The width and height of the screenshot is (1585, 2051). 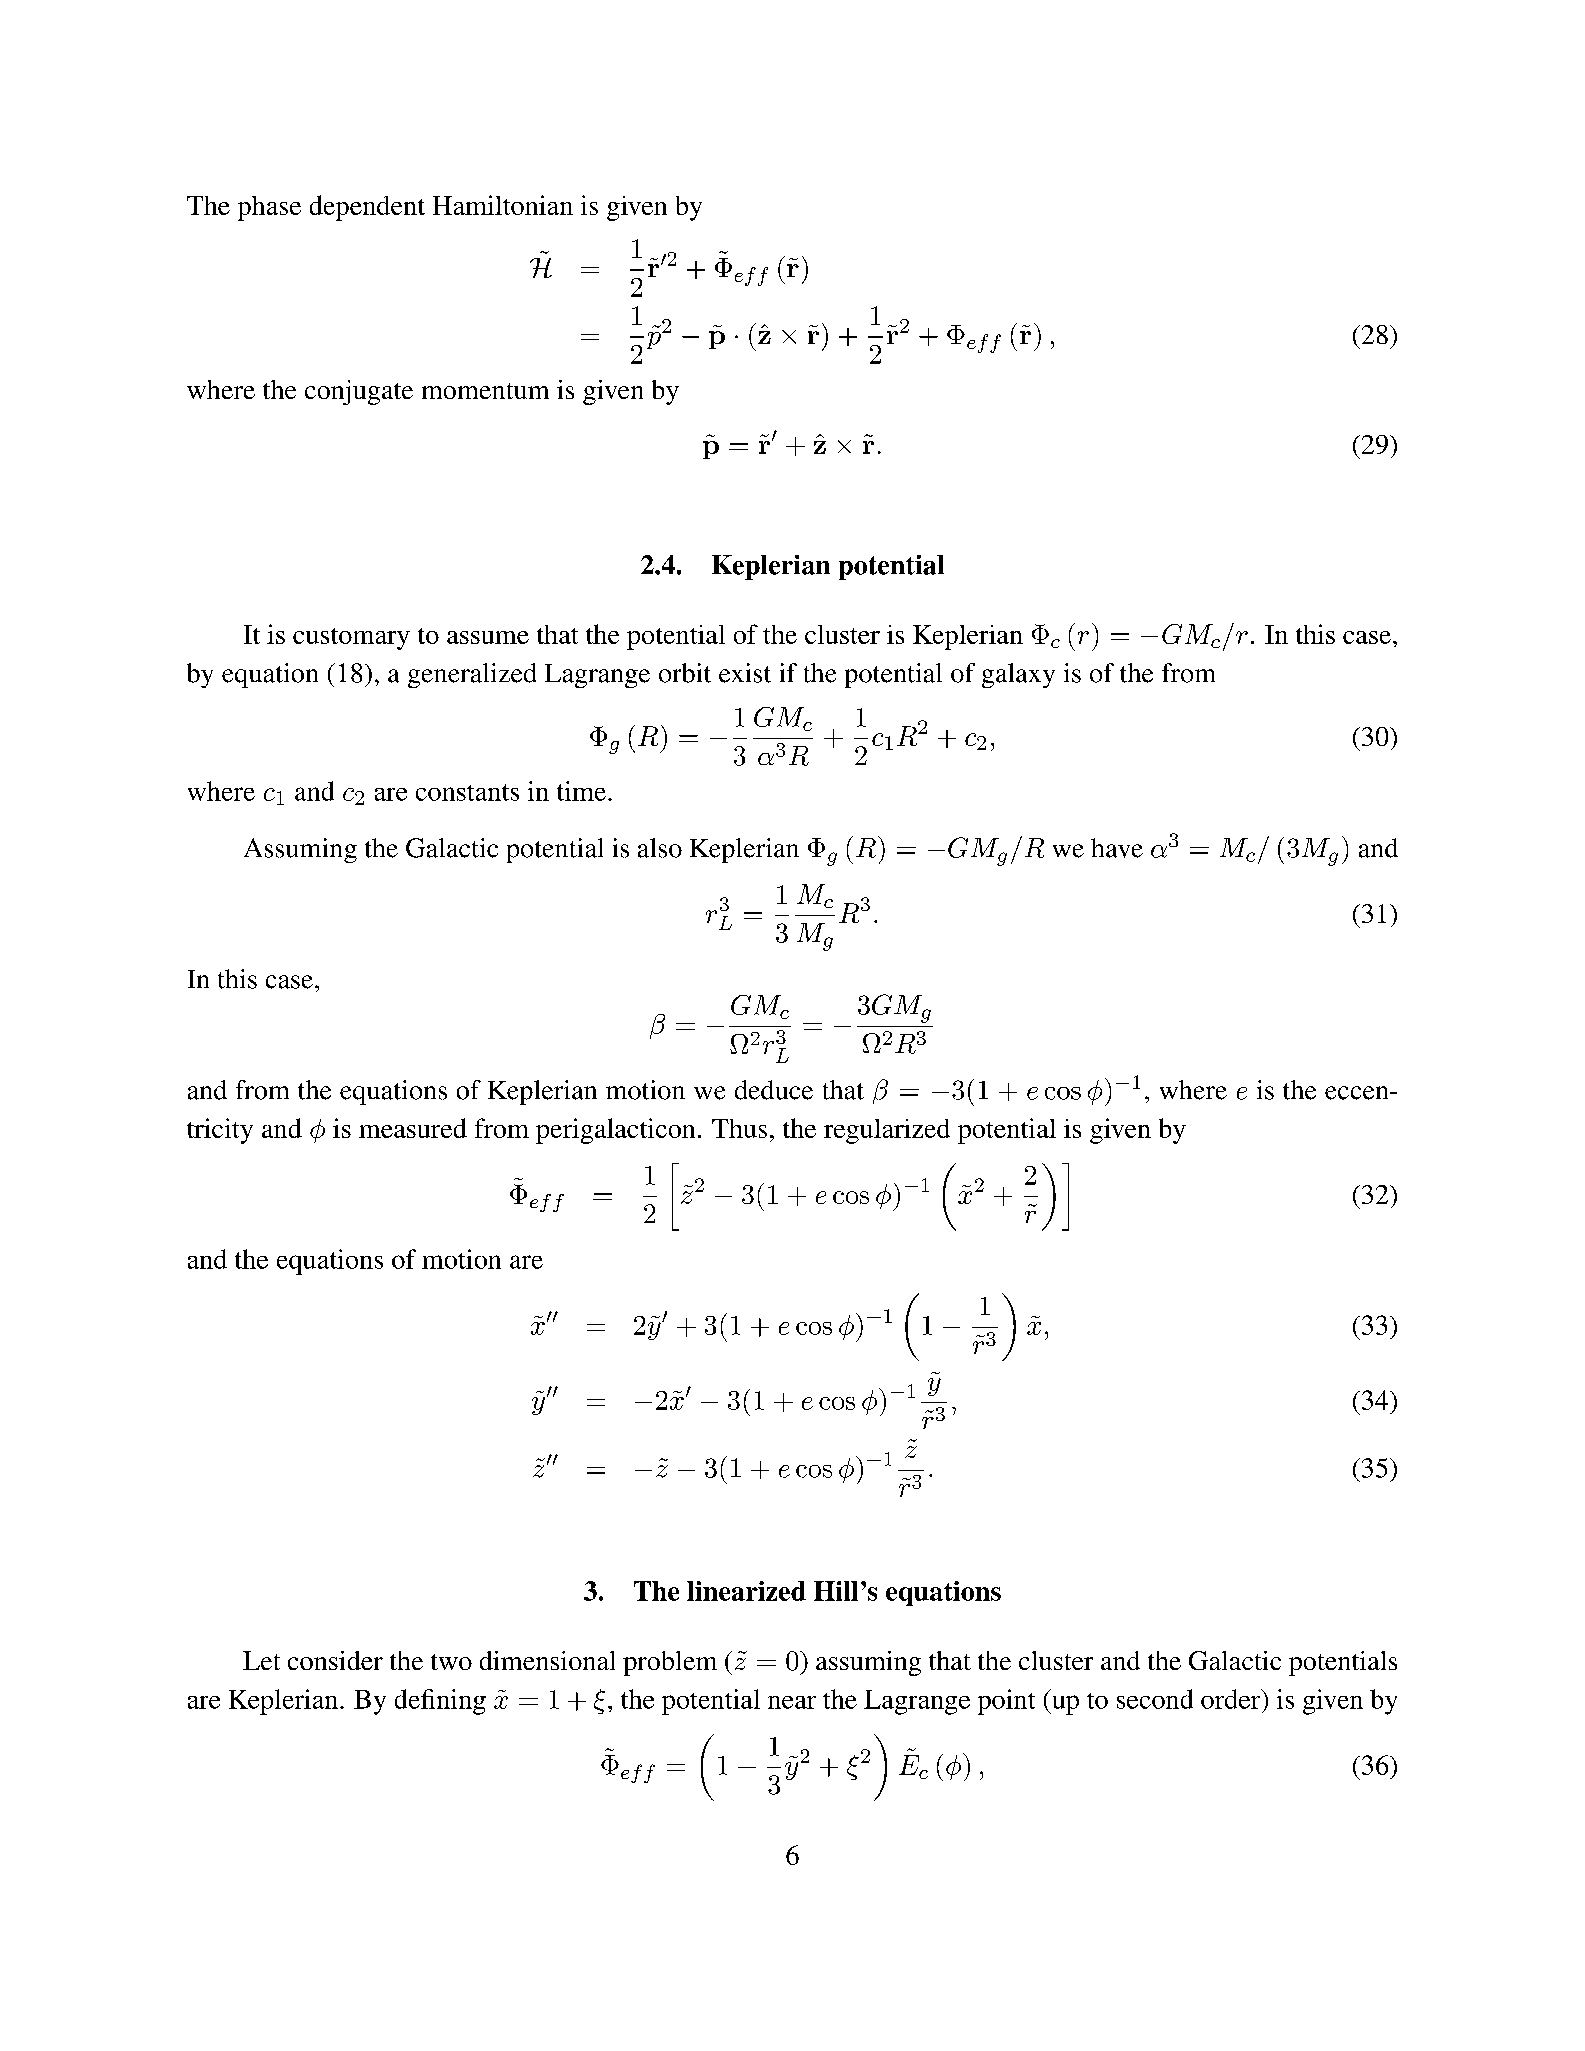 I want to click on have, so click(x=1117, y=848).
